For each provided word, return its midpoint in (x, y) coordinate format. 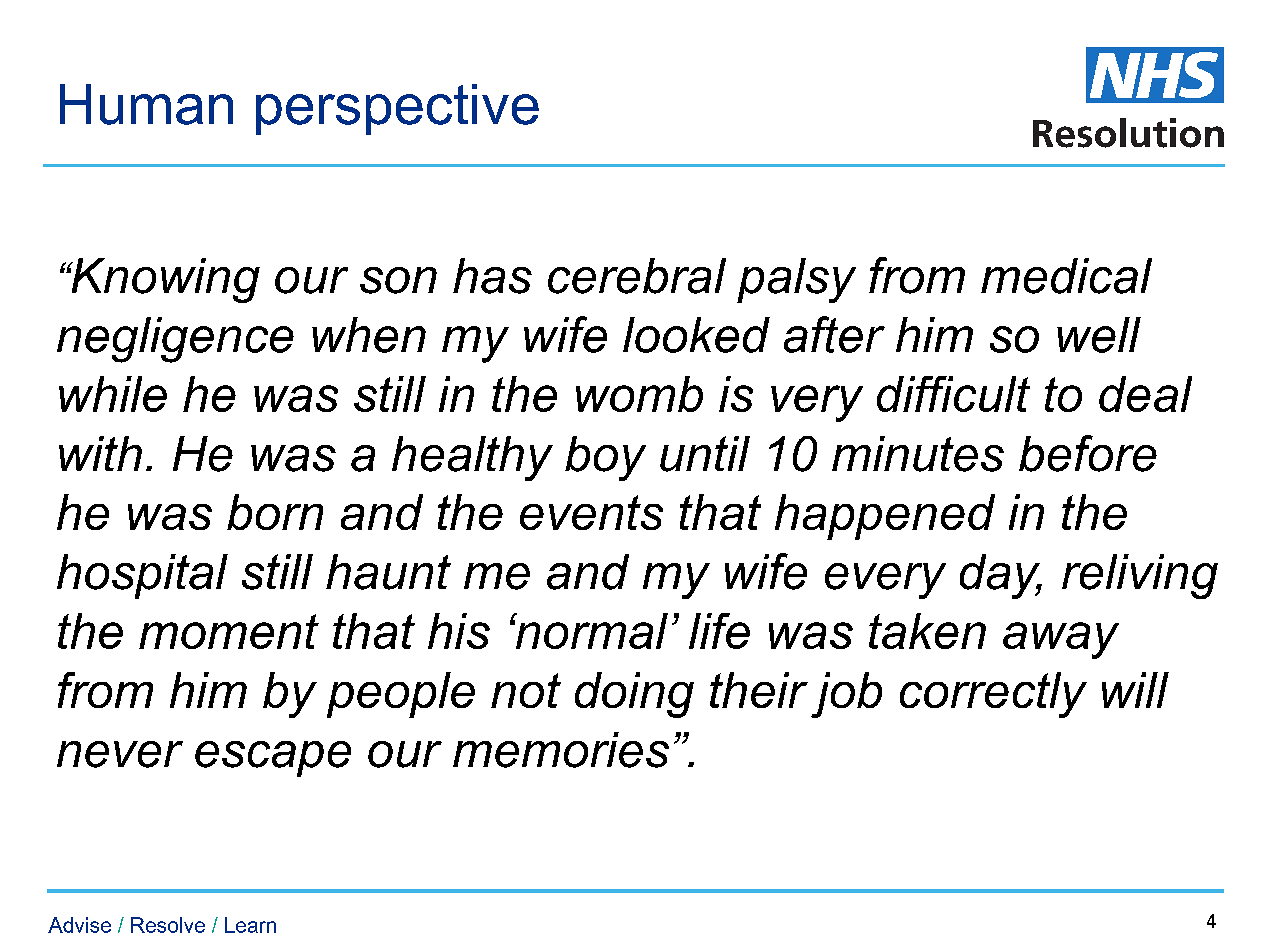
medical (1066, 276)
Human (146, 104)
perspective (397, 109)
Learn (250, 925)
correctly (993, 695)
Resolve (168, 925)
